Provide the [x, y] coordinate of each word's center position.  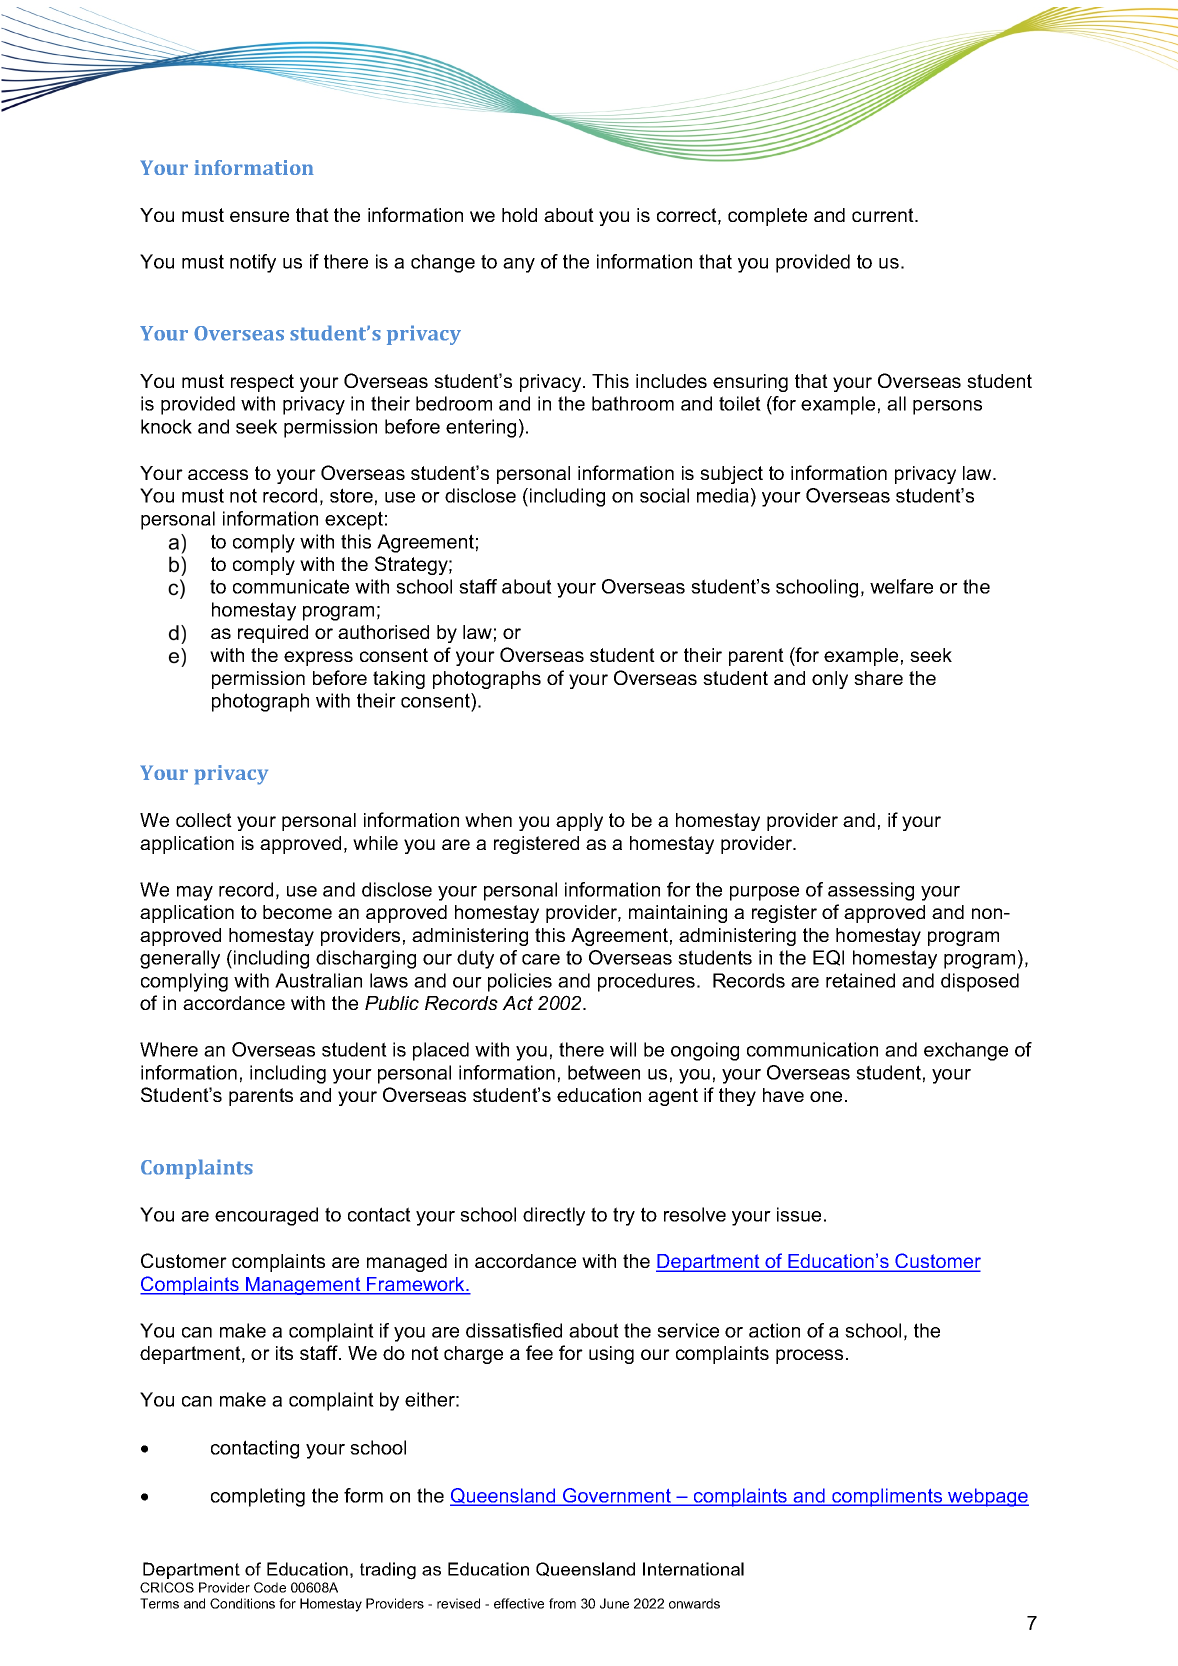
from [562, 1603]
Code [270, 1587]
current [884, 215]
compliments [887, 1497]
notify [253, 263]
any [519, 265]
